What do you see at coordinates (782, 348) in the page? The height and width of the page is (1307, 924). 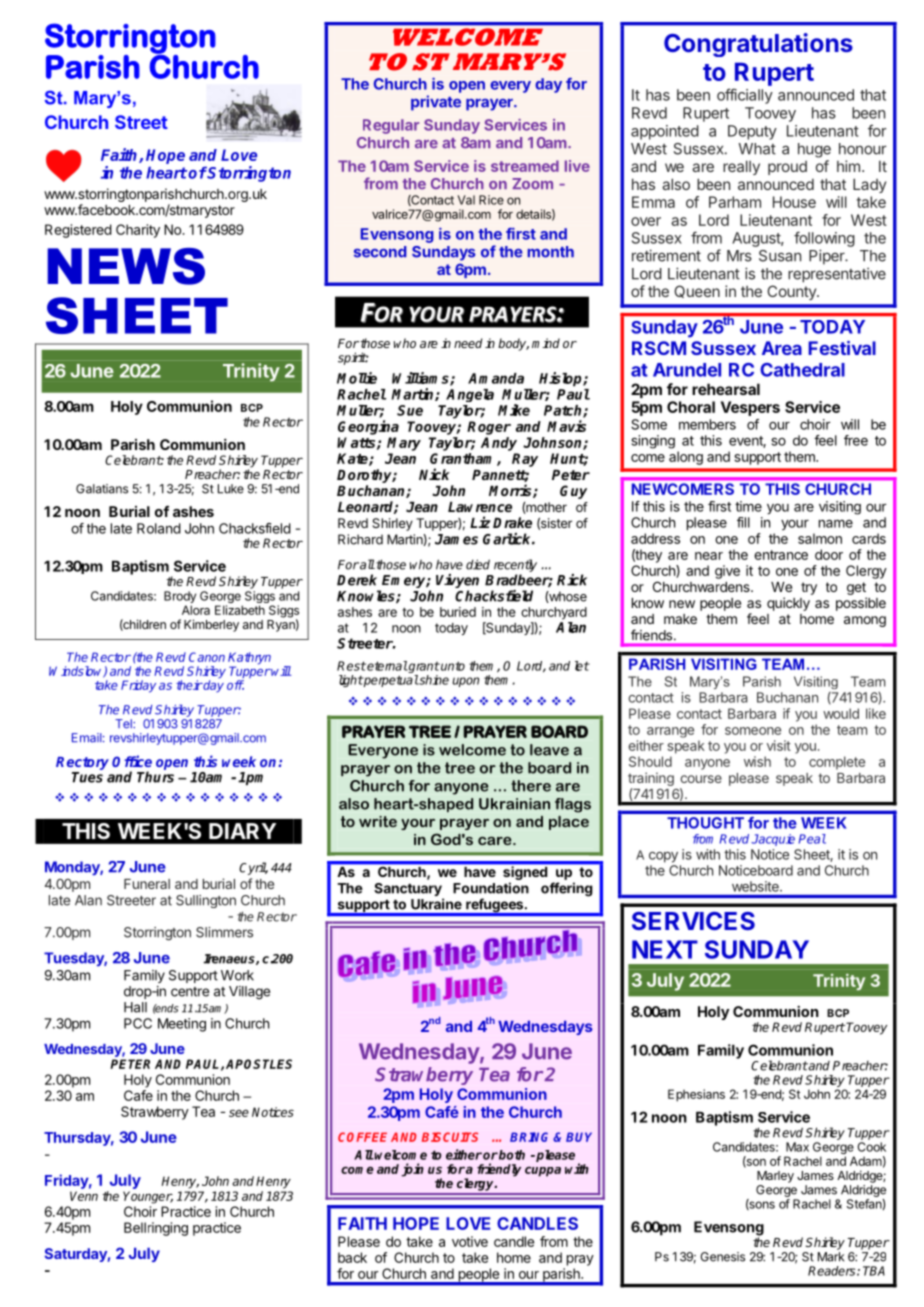 I see `Area` at bounding box center [782, 348].
